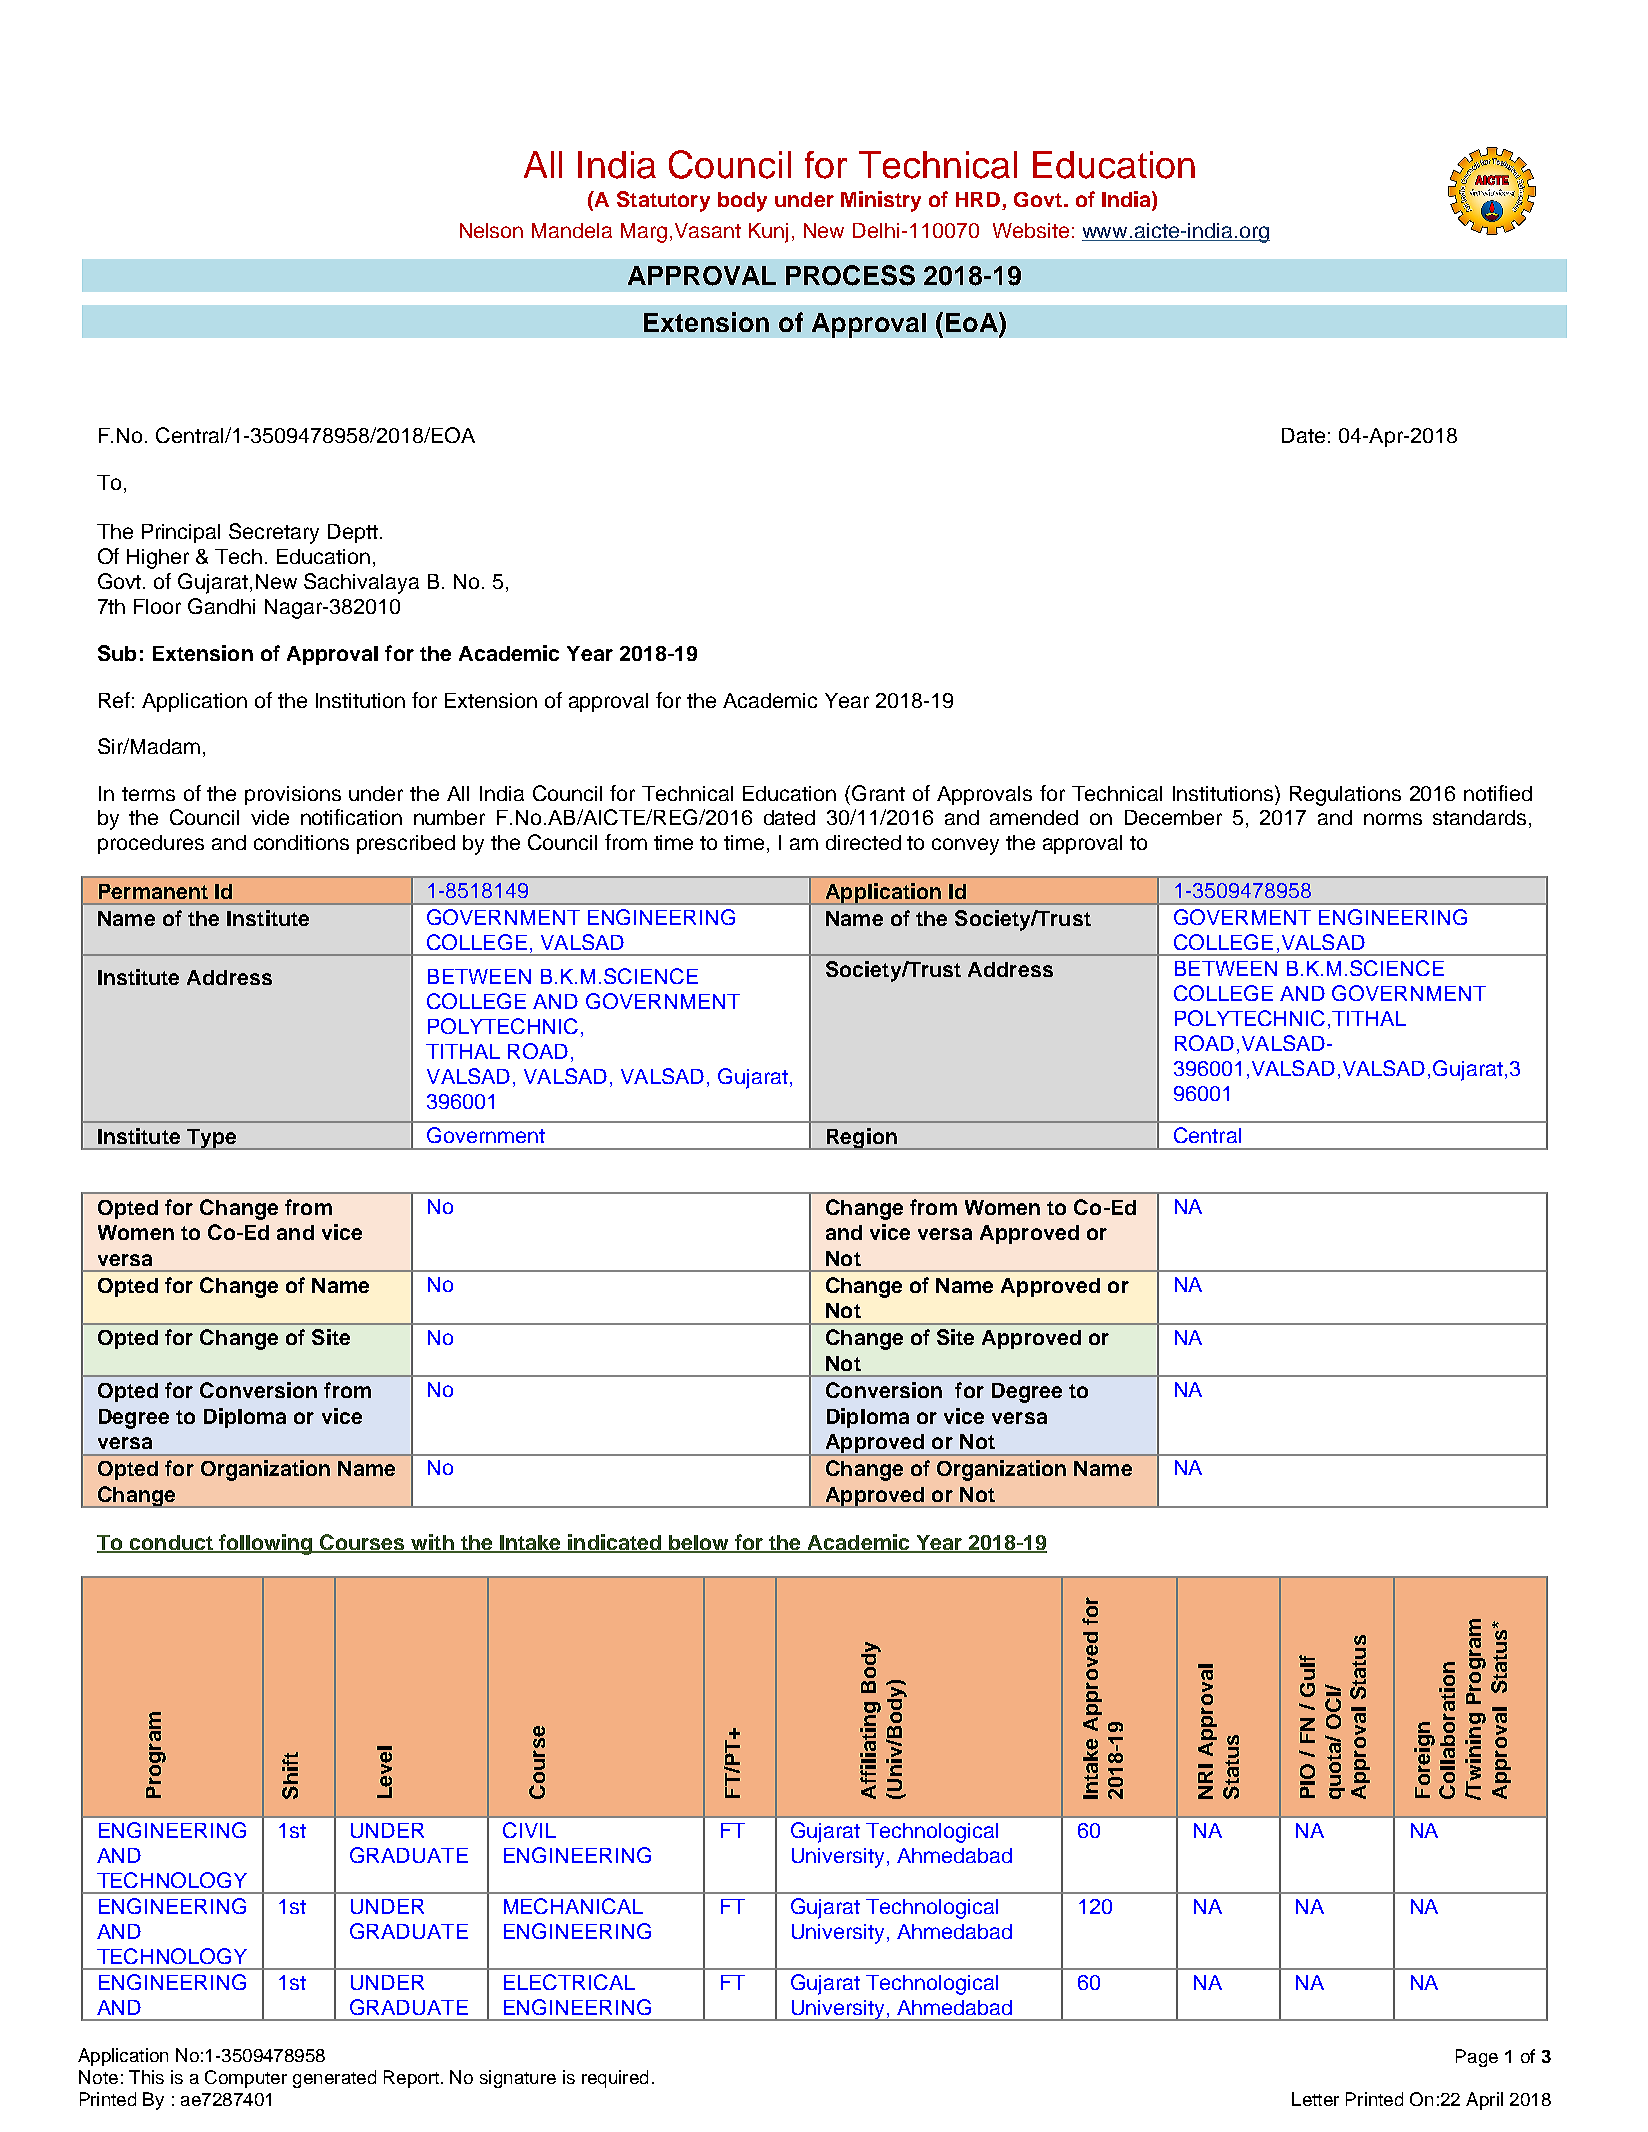 This screenshot has width=1648, height=2132. I want to click on required, so click(615, 2079).
